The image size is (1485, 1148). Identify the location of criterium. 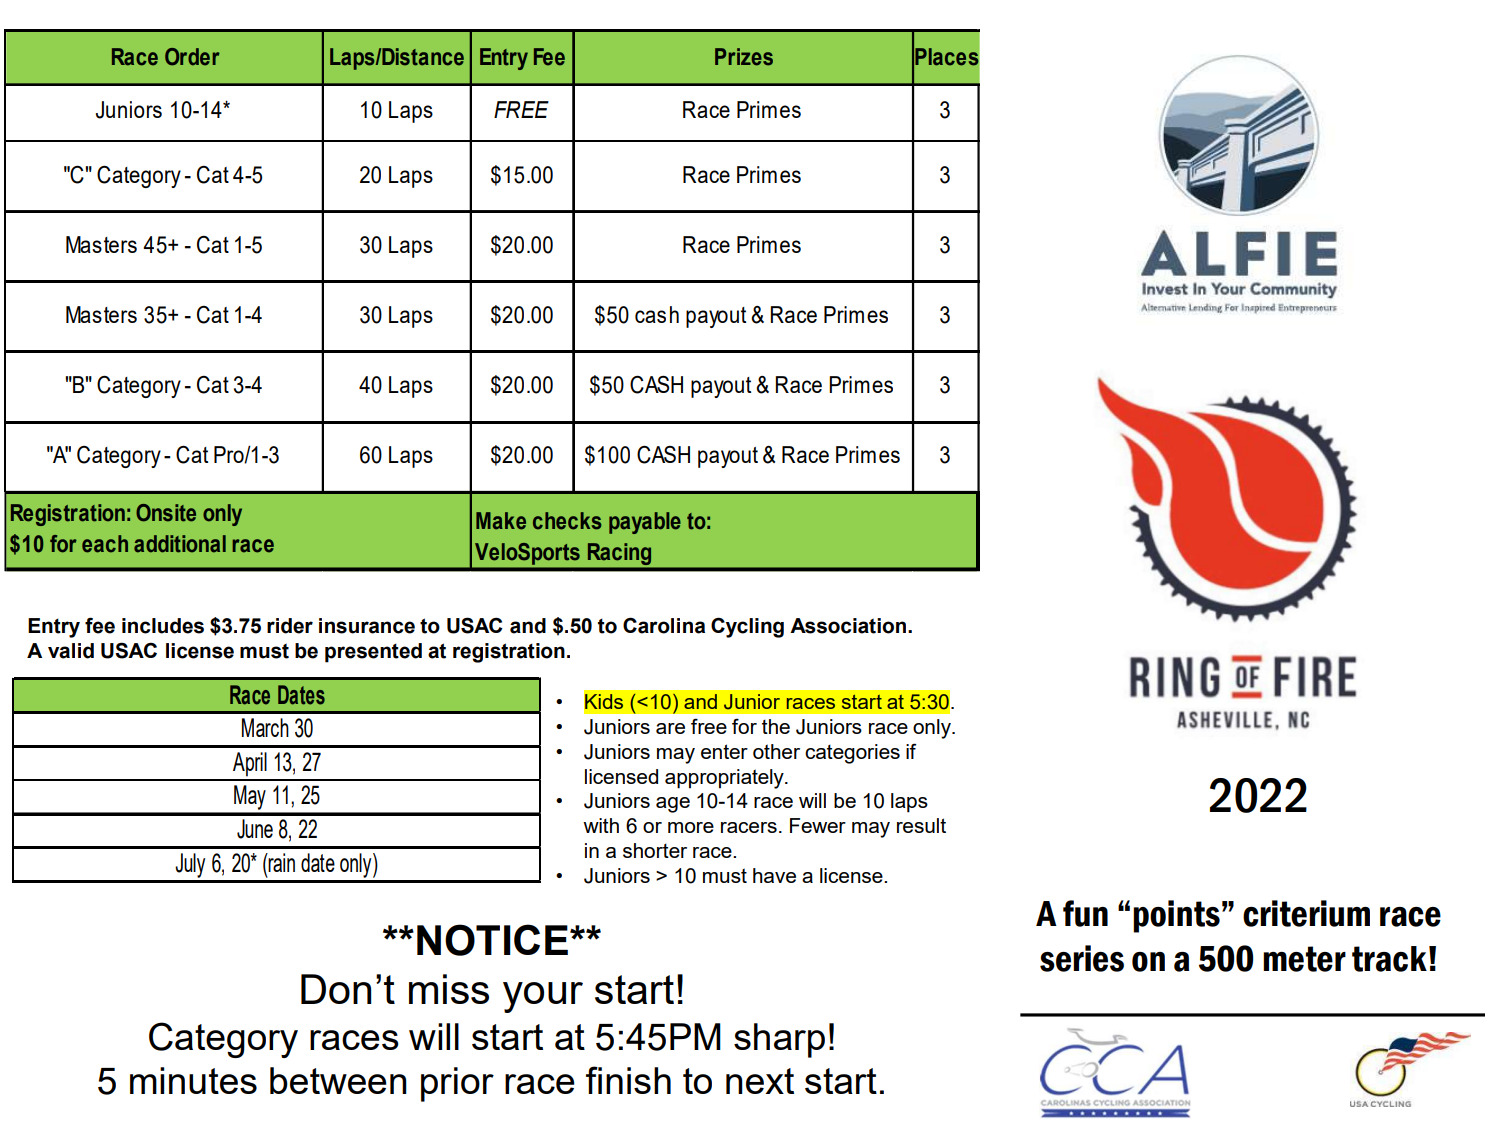
(1306, 913).
